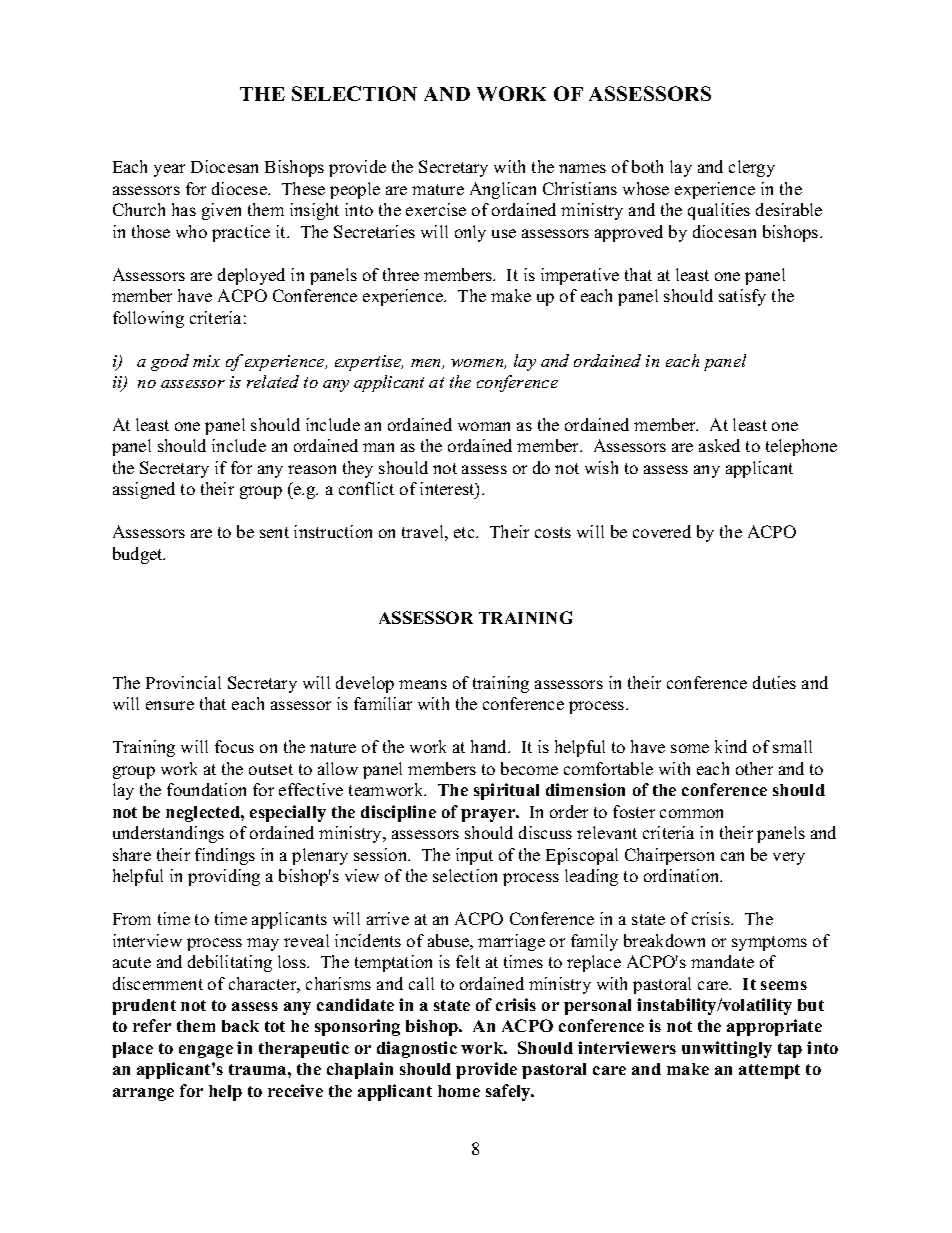 Image resolution: width=952 pixels, height=1233 pixels. I want to click on given, so click(221, 211).
